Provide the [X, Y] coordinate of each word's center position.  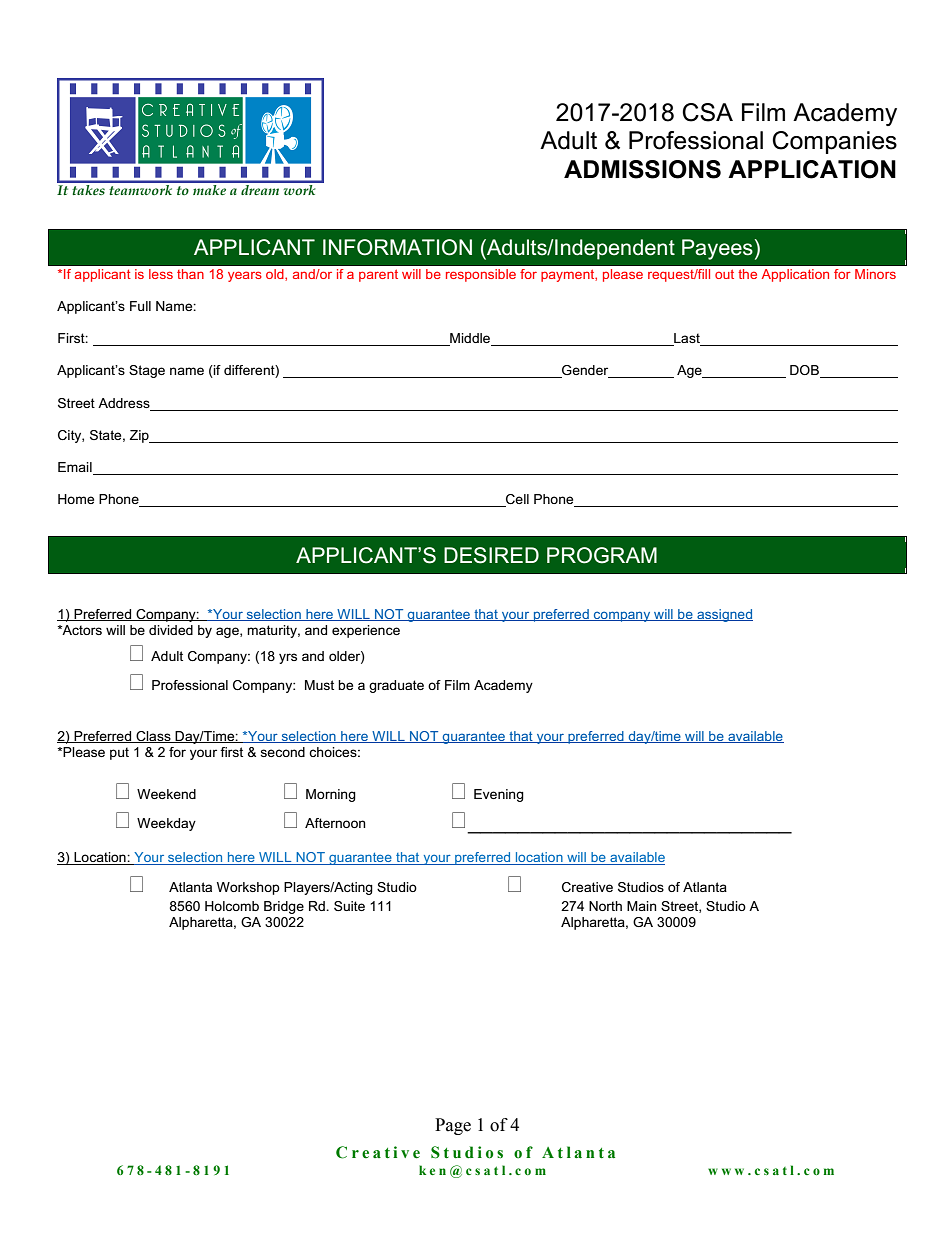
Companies [834, 142]
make [209, 188]
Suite [349, 906]
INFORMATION [397, 247]
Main [642, 906]
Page [453, 1126]
